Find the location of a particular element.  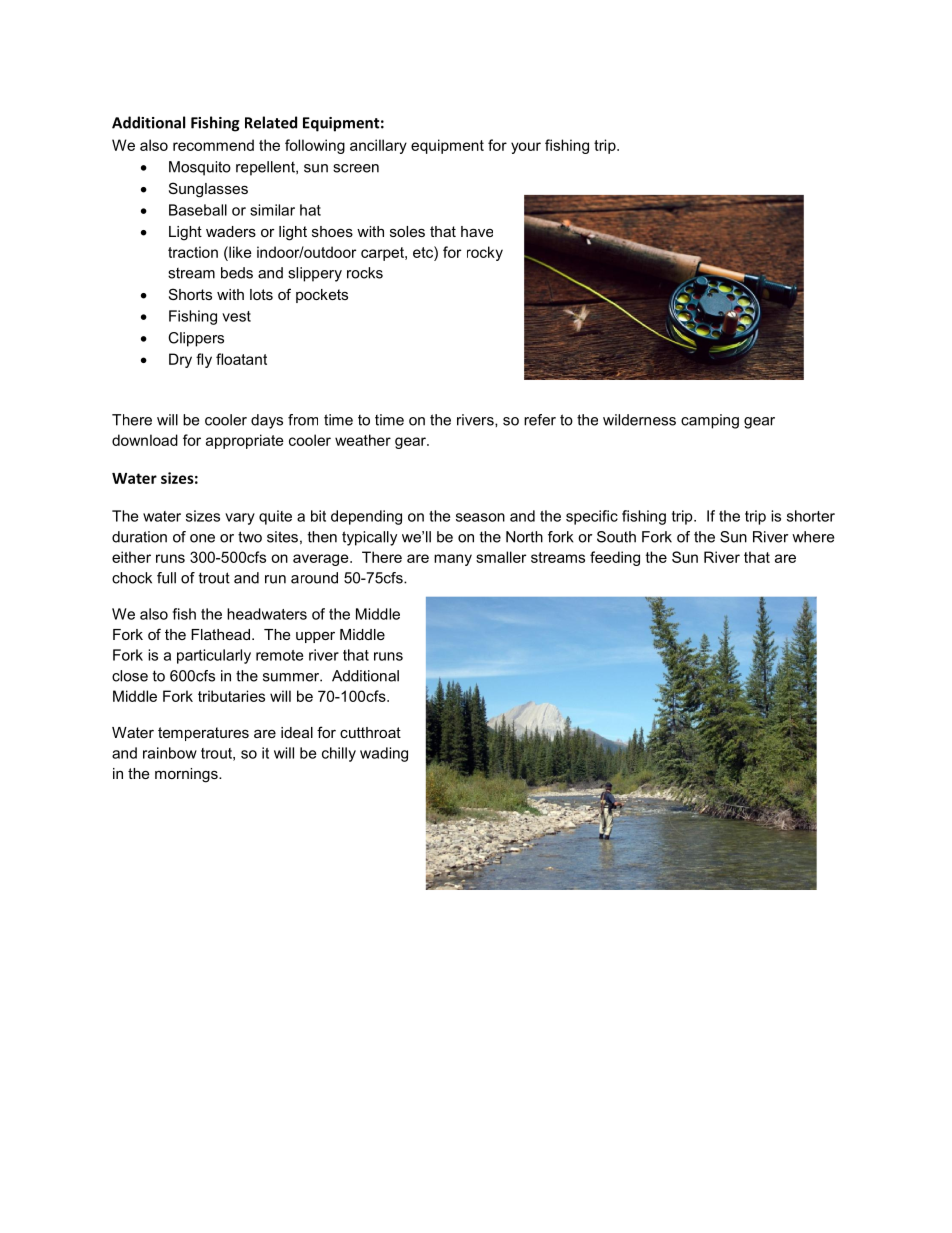

where is located at coordinates (813, 537).
